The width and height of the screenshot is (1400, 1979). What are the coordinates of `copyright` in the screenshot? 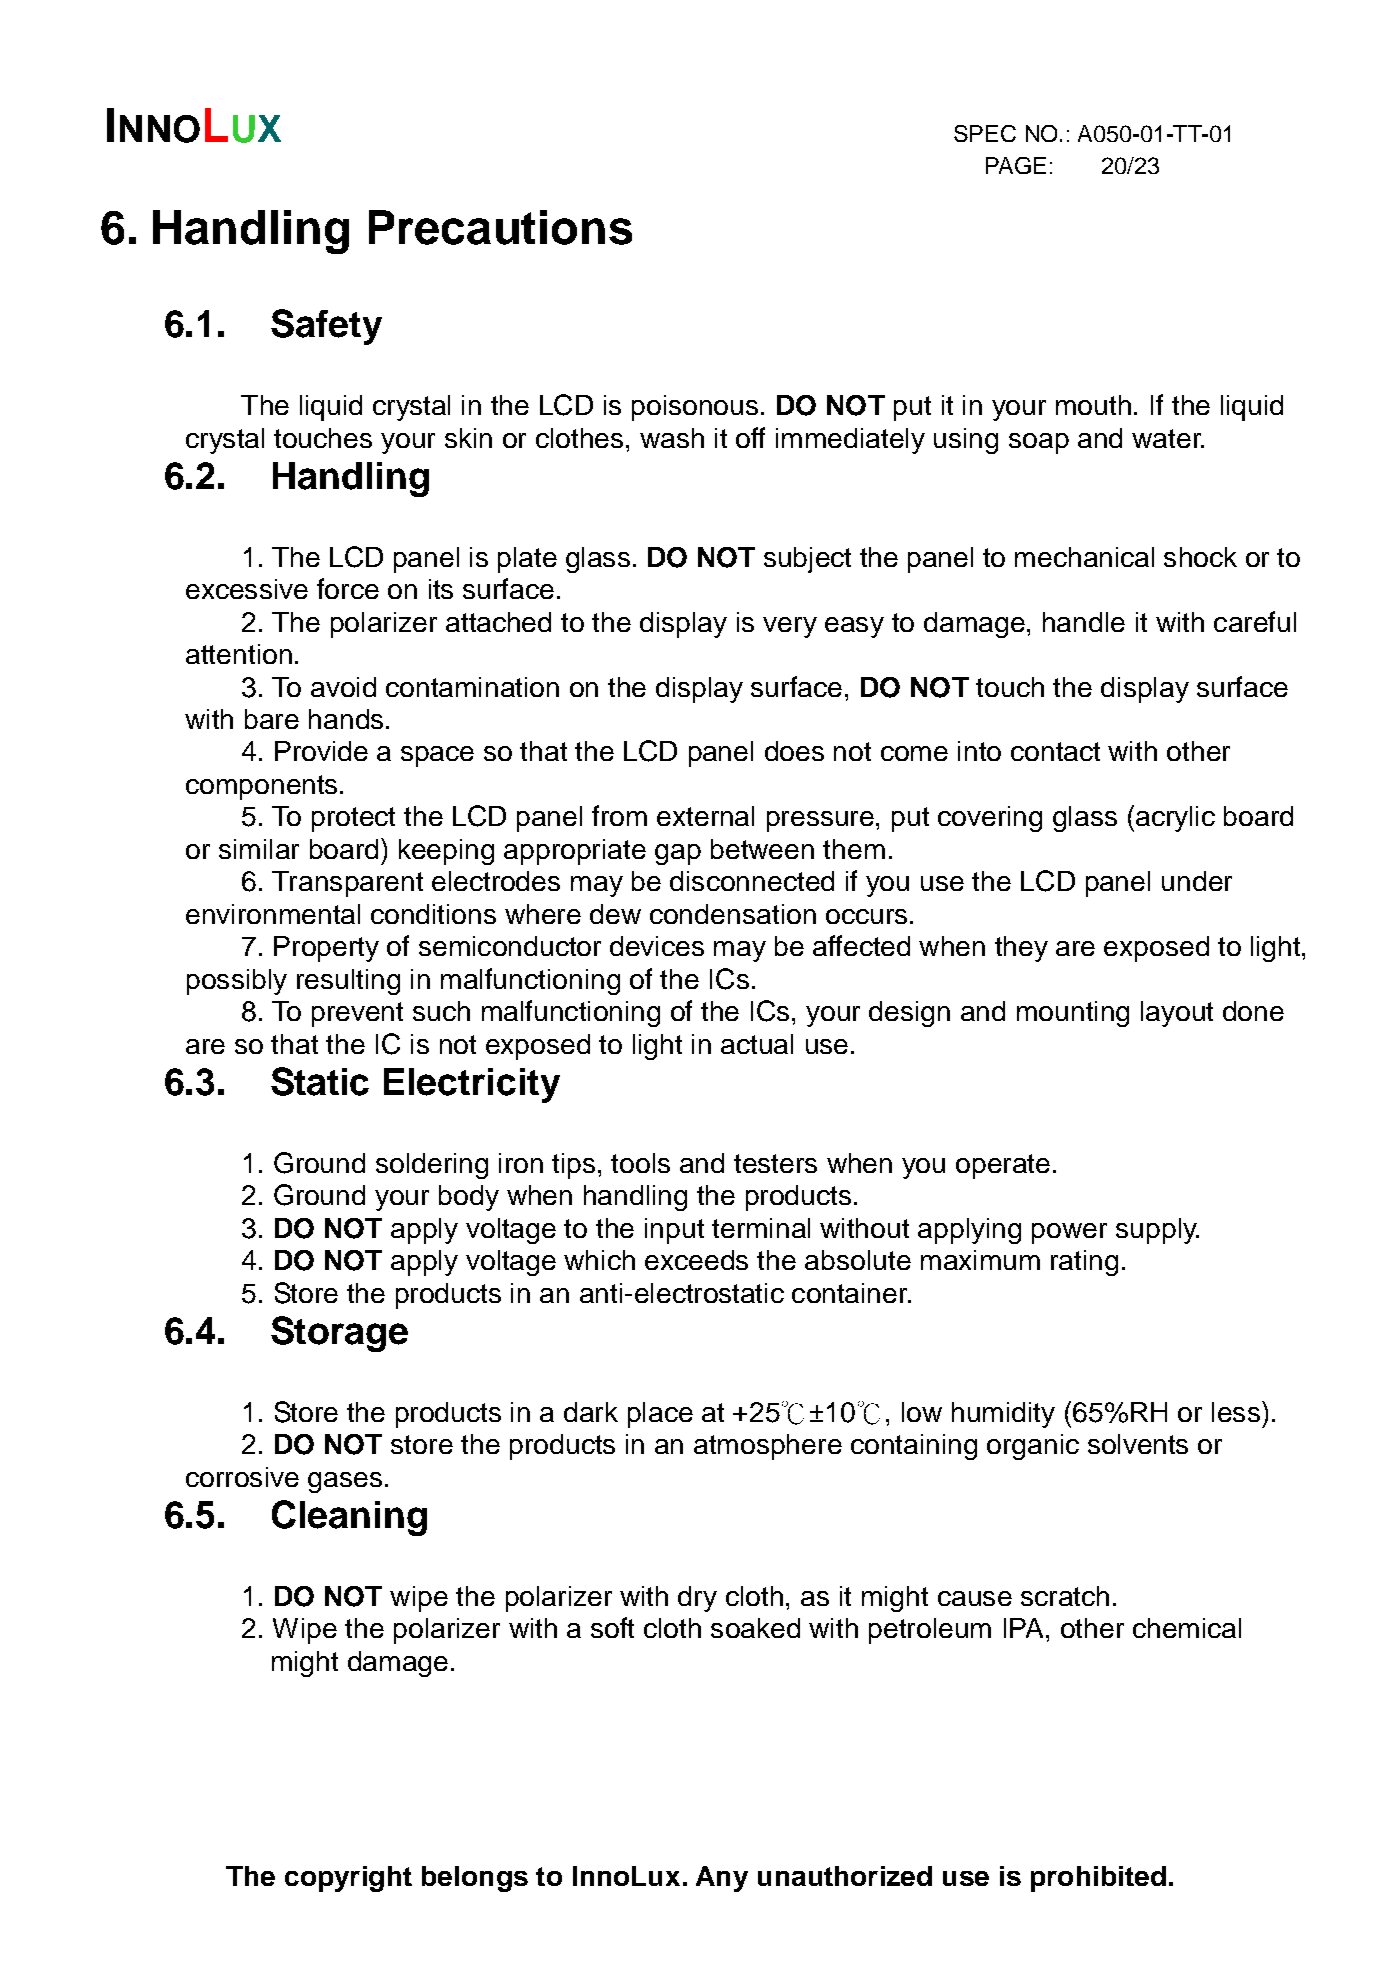 It's located at (348, 1879).
